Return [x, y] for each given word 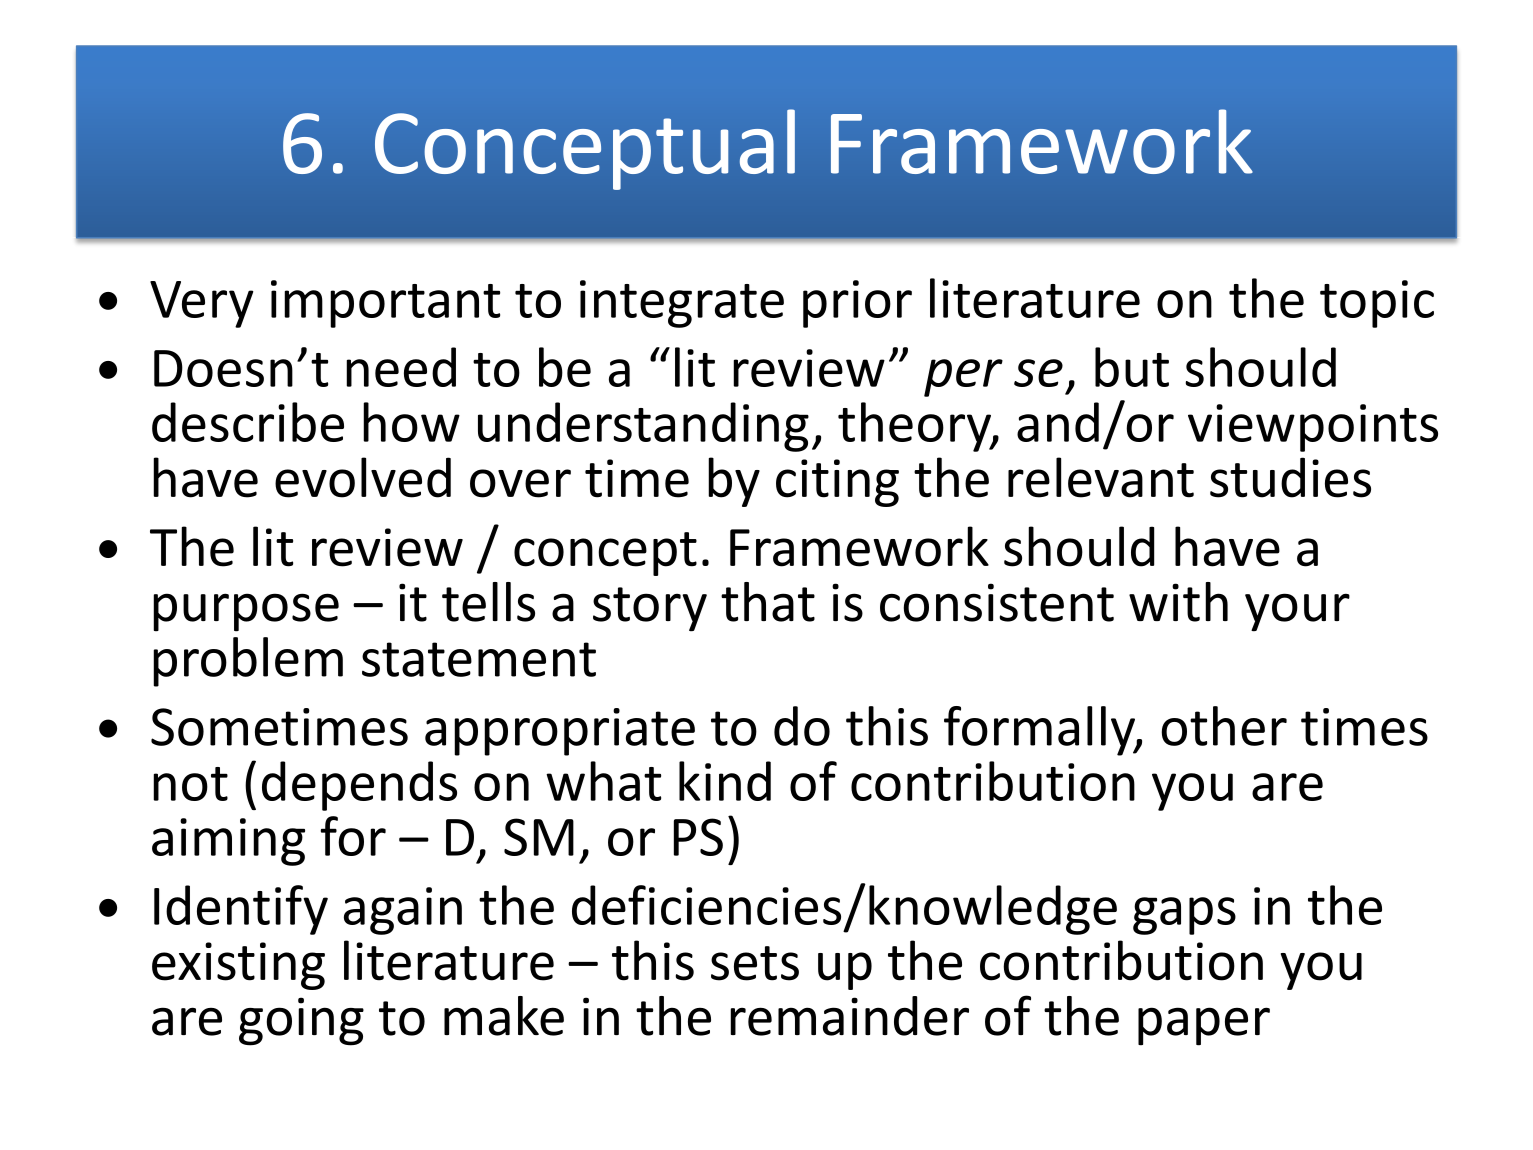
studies [1290, 477]
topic [1377, 304]
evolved [363, 477]
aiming [228, 842]
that [768, 602]
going [301, 1021]
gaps [1184, 916]
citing [837, 483]
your [1297, 612]
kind [725, 781]
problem [248, 662]
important [385, 304]
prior [857, 304]
